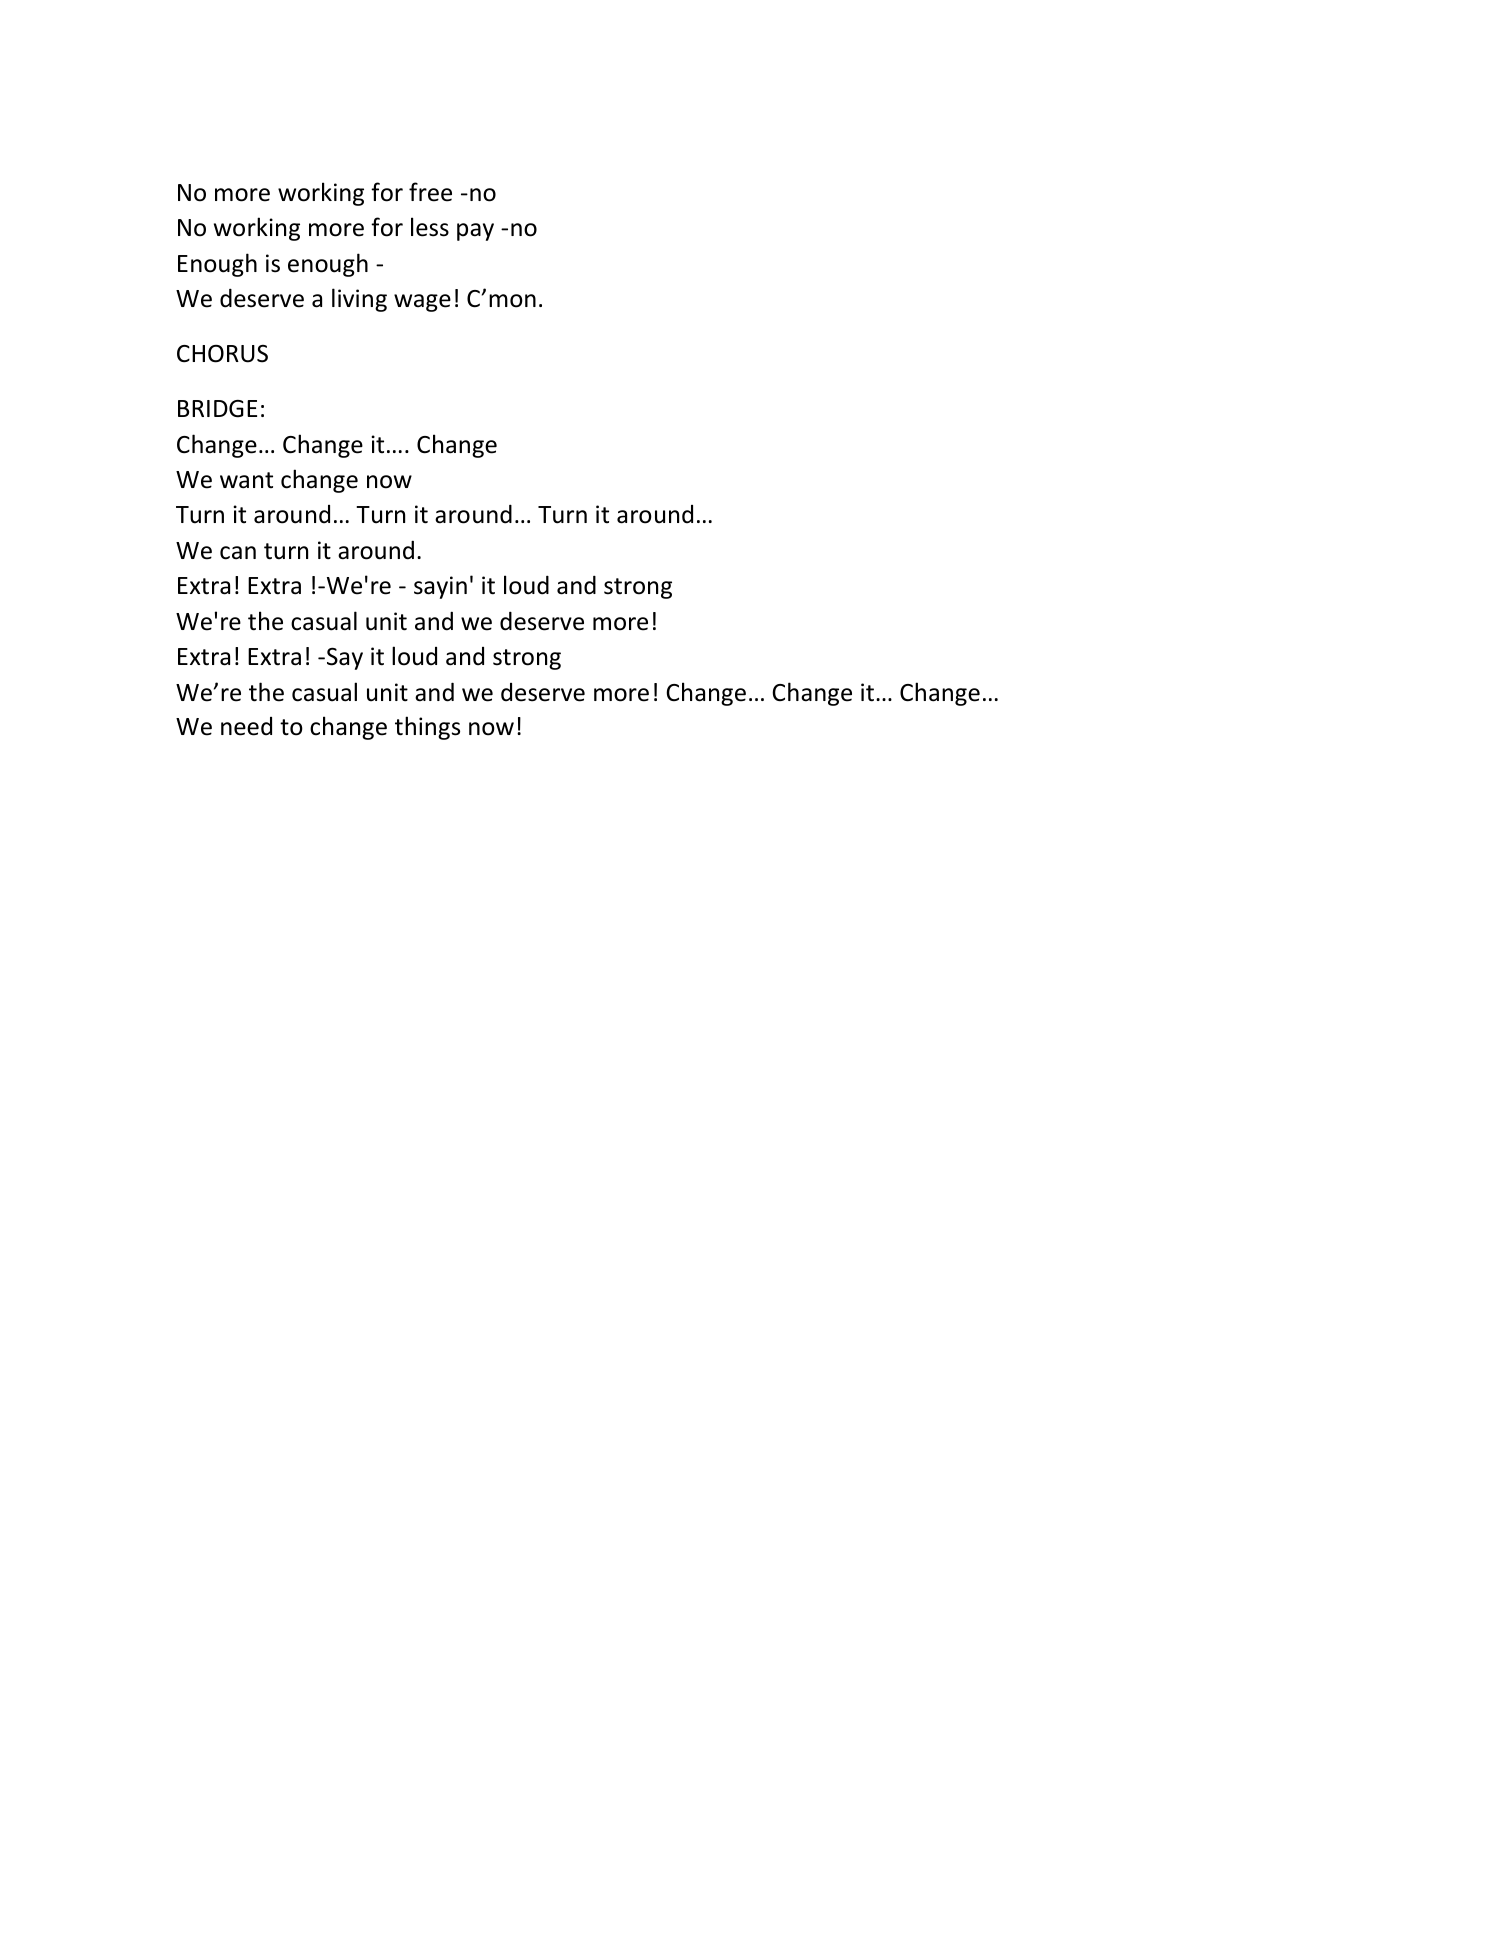 Image resolution: width=1495 pixels, height=1934 pixels. What do you see at coordinates (359, 300) in the screenshot?
I see `living` at bounding box center [359, 300].
